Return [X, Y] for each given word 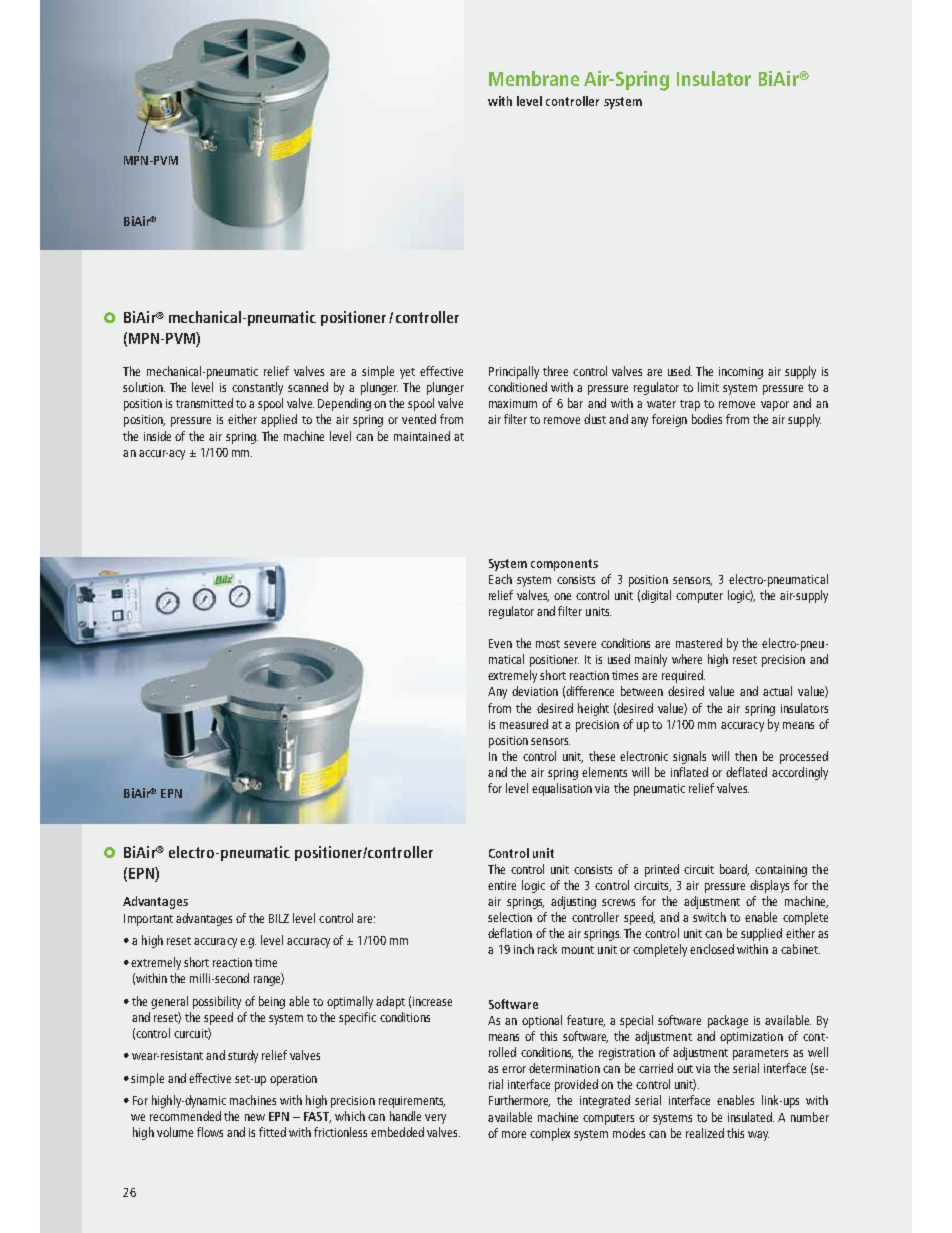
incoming [741, 373]
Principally [514, 372]
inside [157, 436]
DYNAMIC [204, 1101]
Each [500, 579]
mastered [699, 643]
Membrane [534, 78]
